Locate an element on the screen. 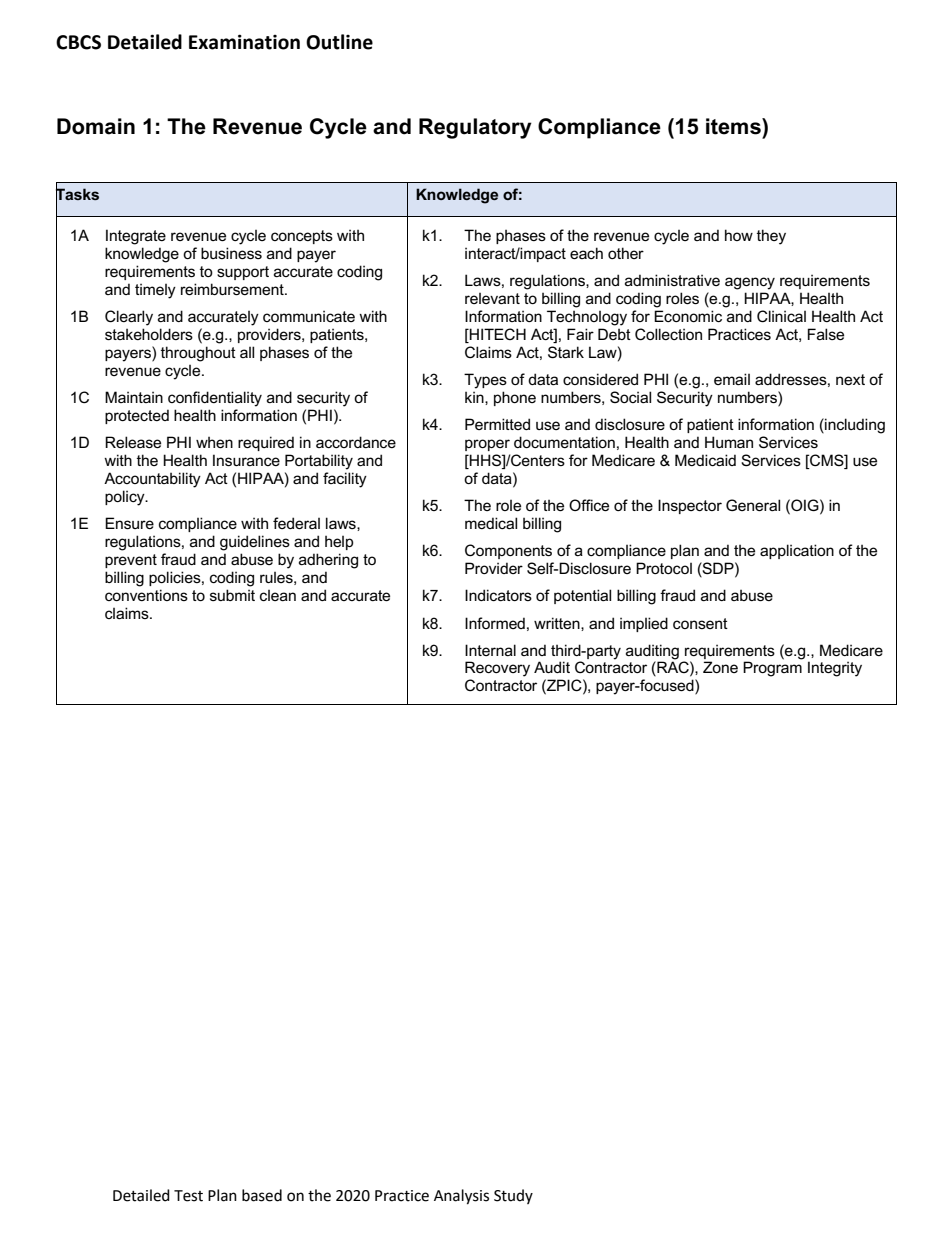 This screenshot has width=952, height=1233. conventions is located at coordinates (146, 595).
